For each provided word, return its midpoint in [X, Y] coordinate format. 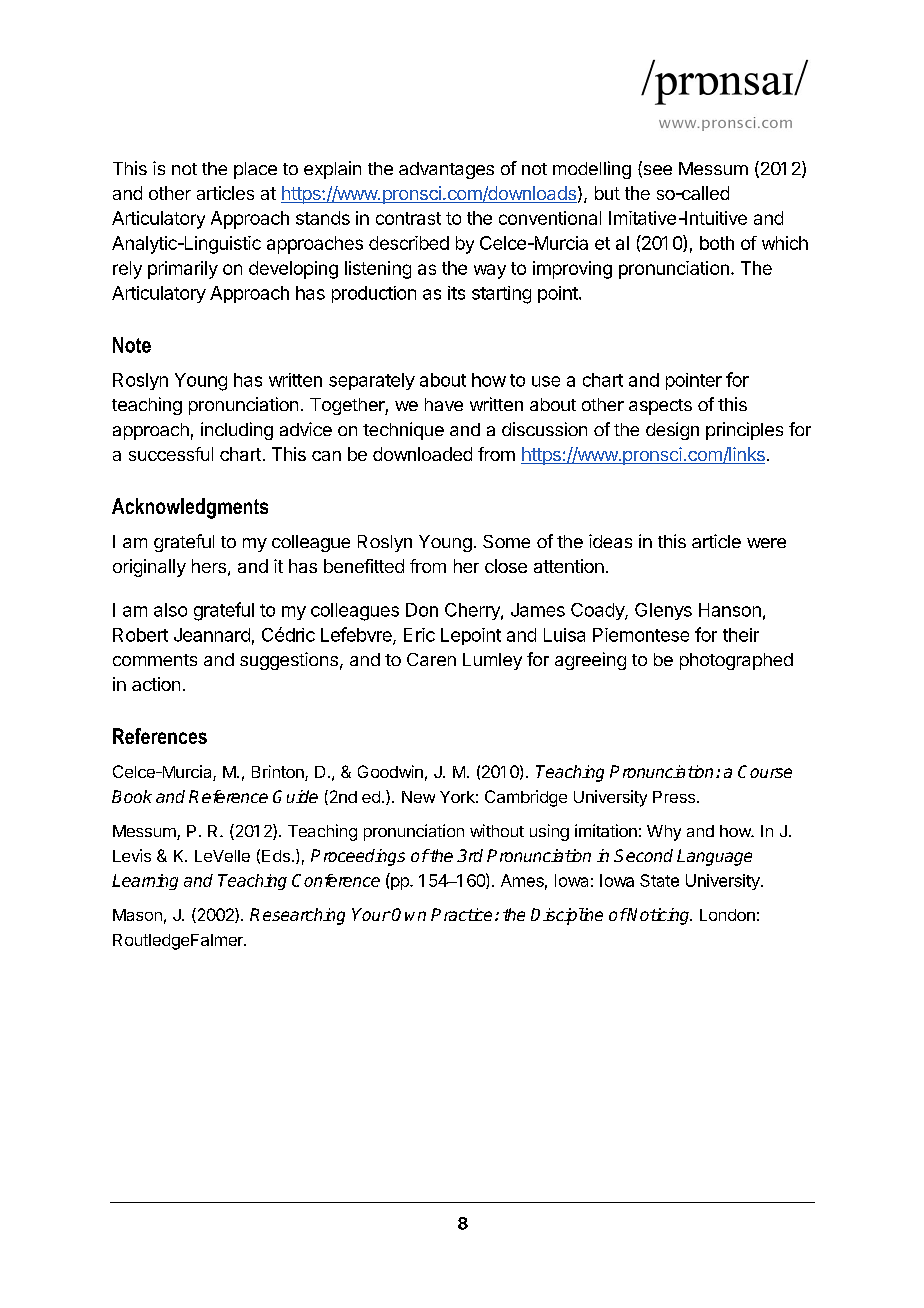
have [444, 404]
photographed [736, 661]
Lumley [492, 661]
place [255, 170]
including [237, 431]
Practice [461, 914]
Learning [145, 882]
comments [155, 660]
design [672, 431]
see [656, 171]
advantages [446, 170]
